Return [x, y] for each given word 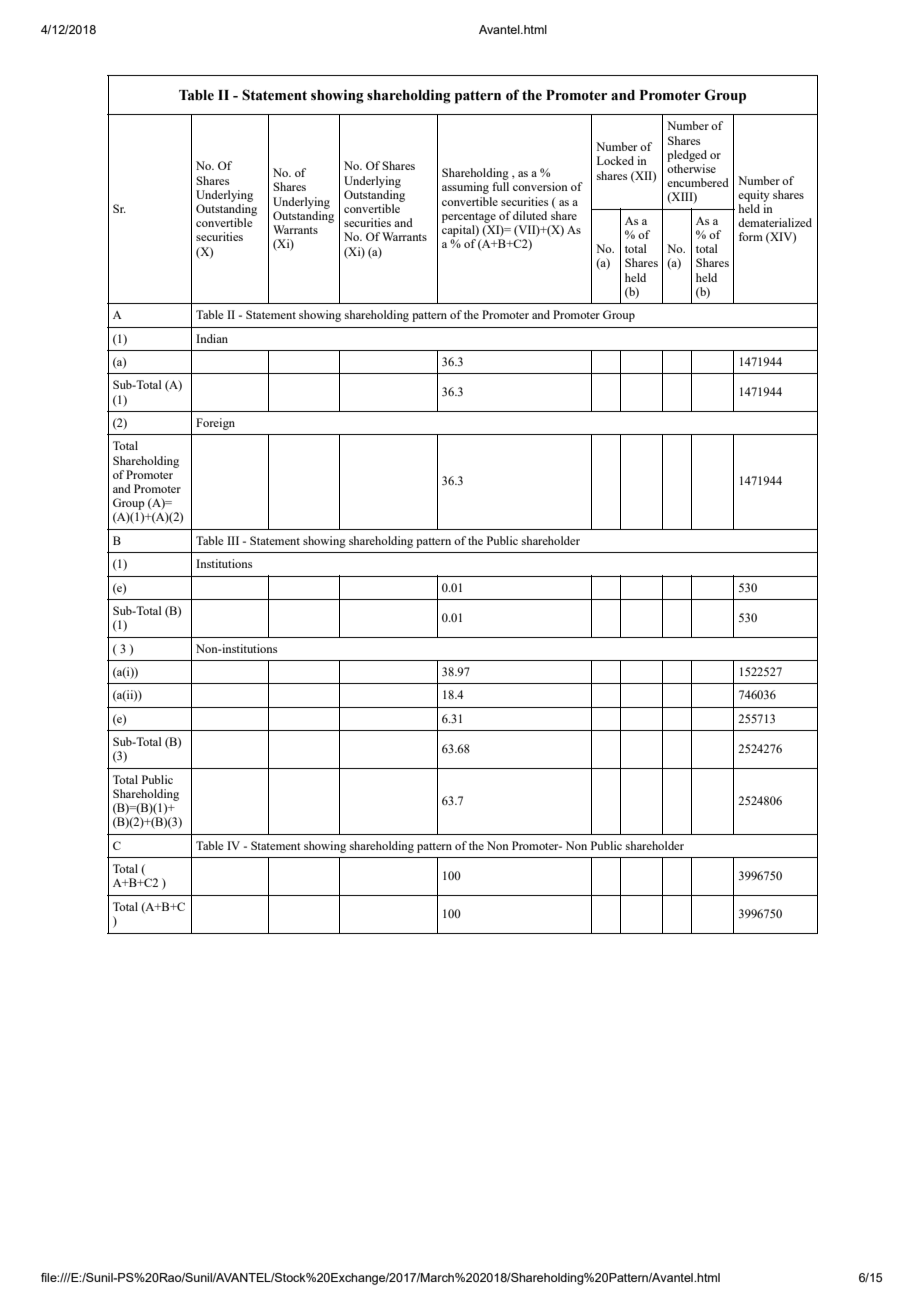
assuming [465, 188]
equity [754, 196]
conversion [540, 186]
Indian [212, 338]
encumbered [698, 182]
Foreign [215, 424]
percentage [469, 218]
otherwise [691, 168]
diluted [530, 215]
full [500, 186]
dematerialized [775, 222]
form [751, 236]
